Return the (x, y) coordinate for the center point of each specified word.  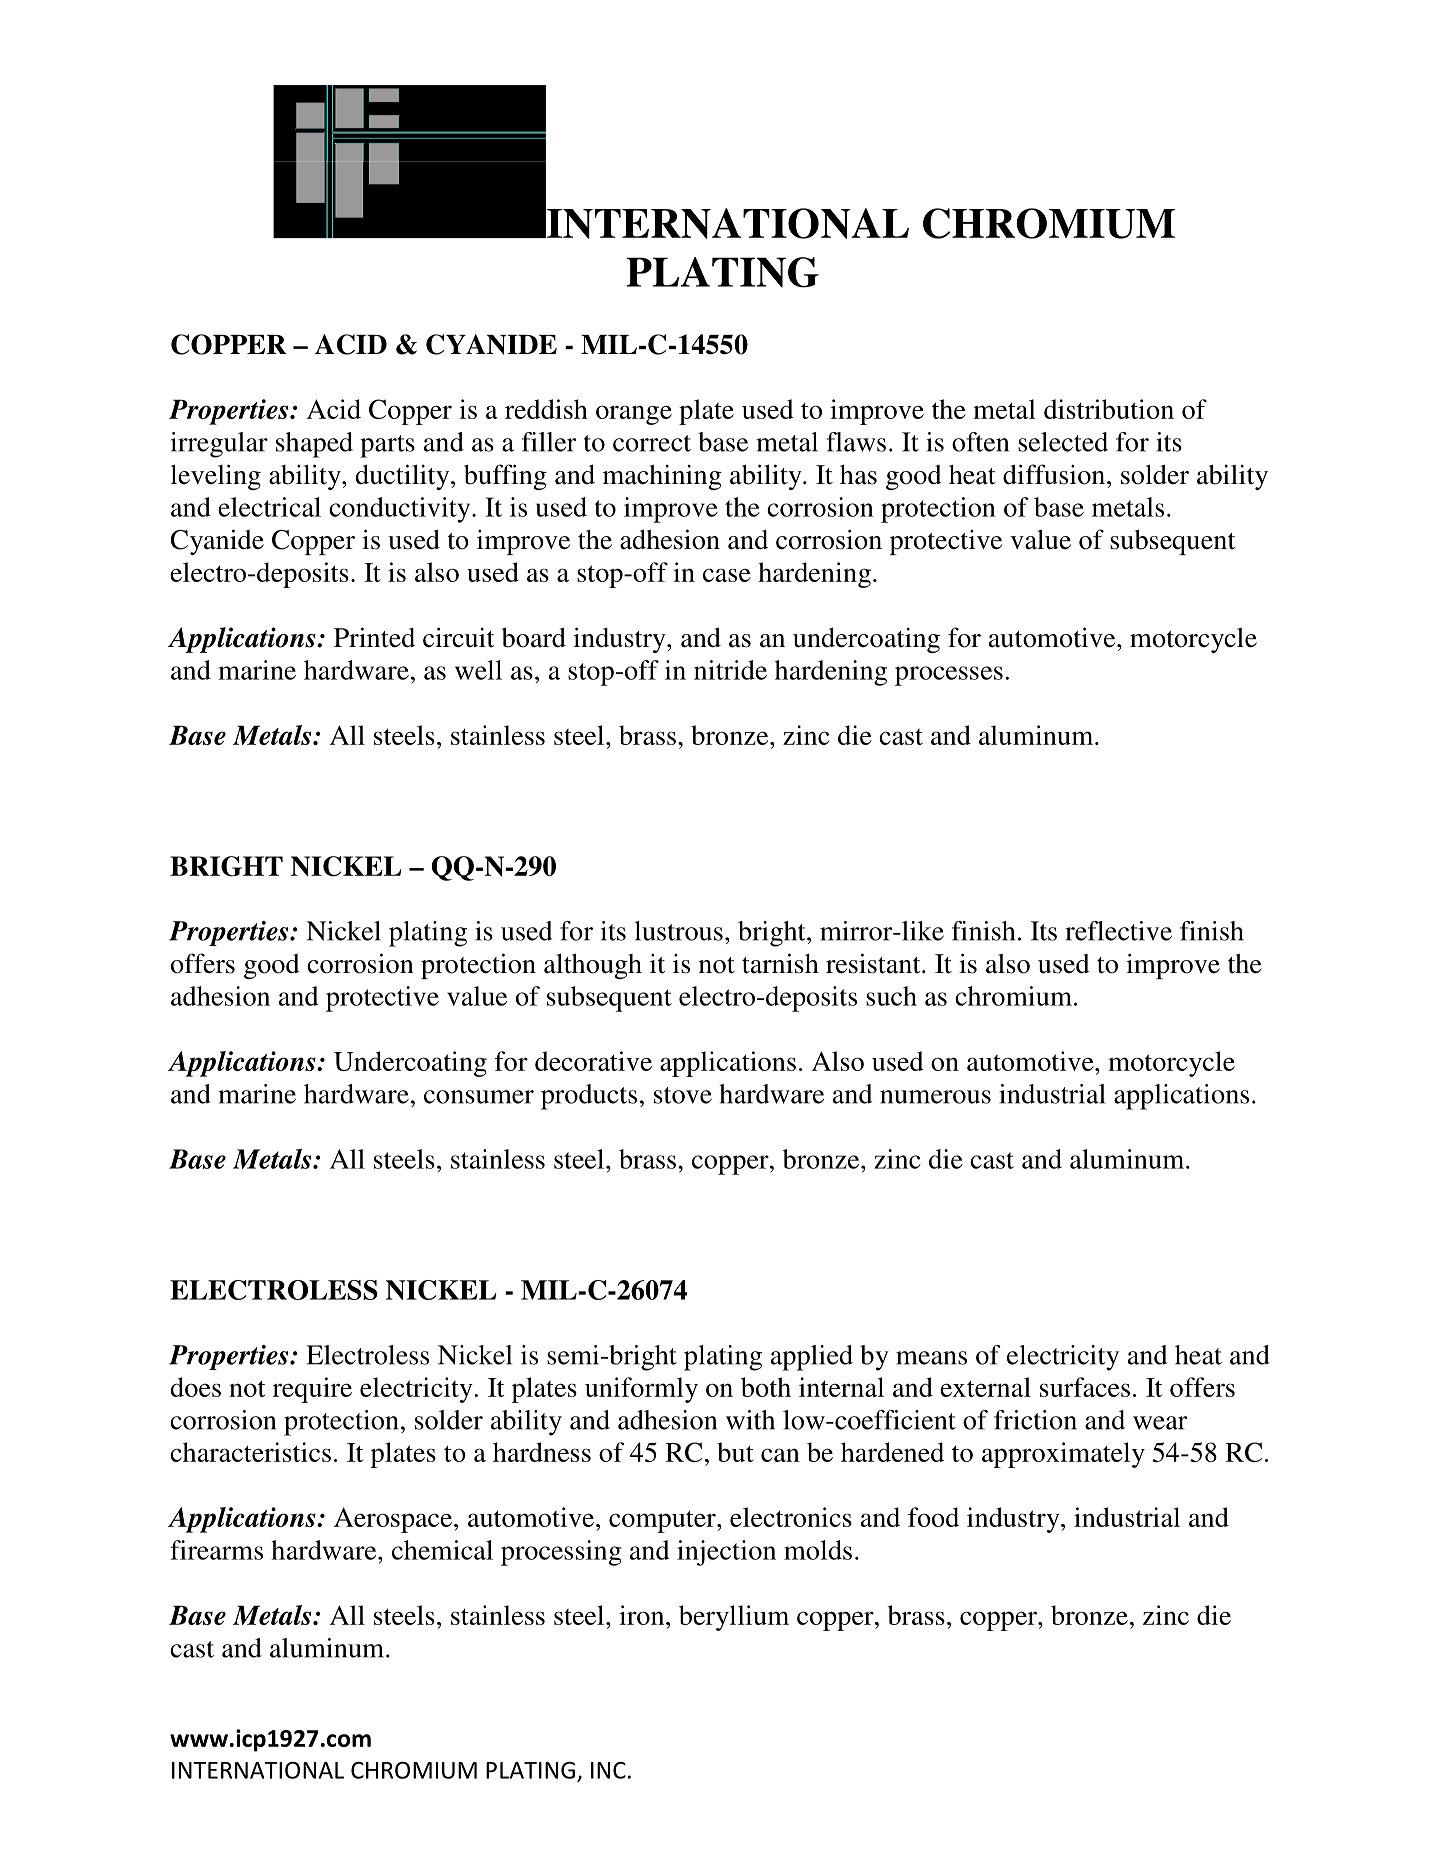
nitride (730, 670)
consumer (479, 1097)
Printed (374, 637)
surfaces (1085, 1387)
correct (652, 443)
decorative (593, 1061)
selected (1063, 442)
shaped (314, 445)
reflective (1119, 931)
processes (949, 676)
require (312, 1390)
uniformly (641, 1390)
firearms (216, 1550)
